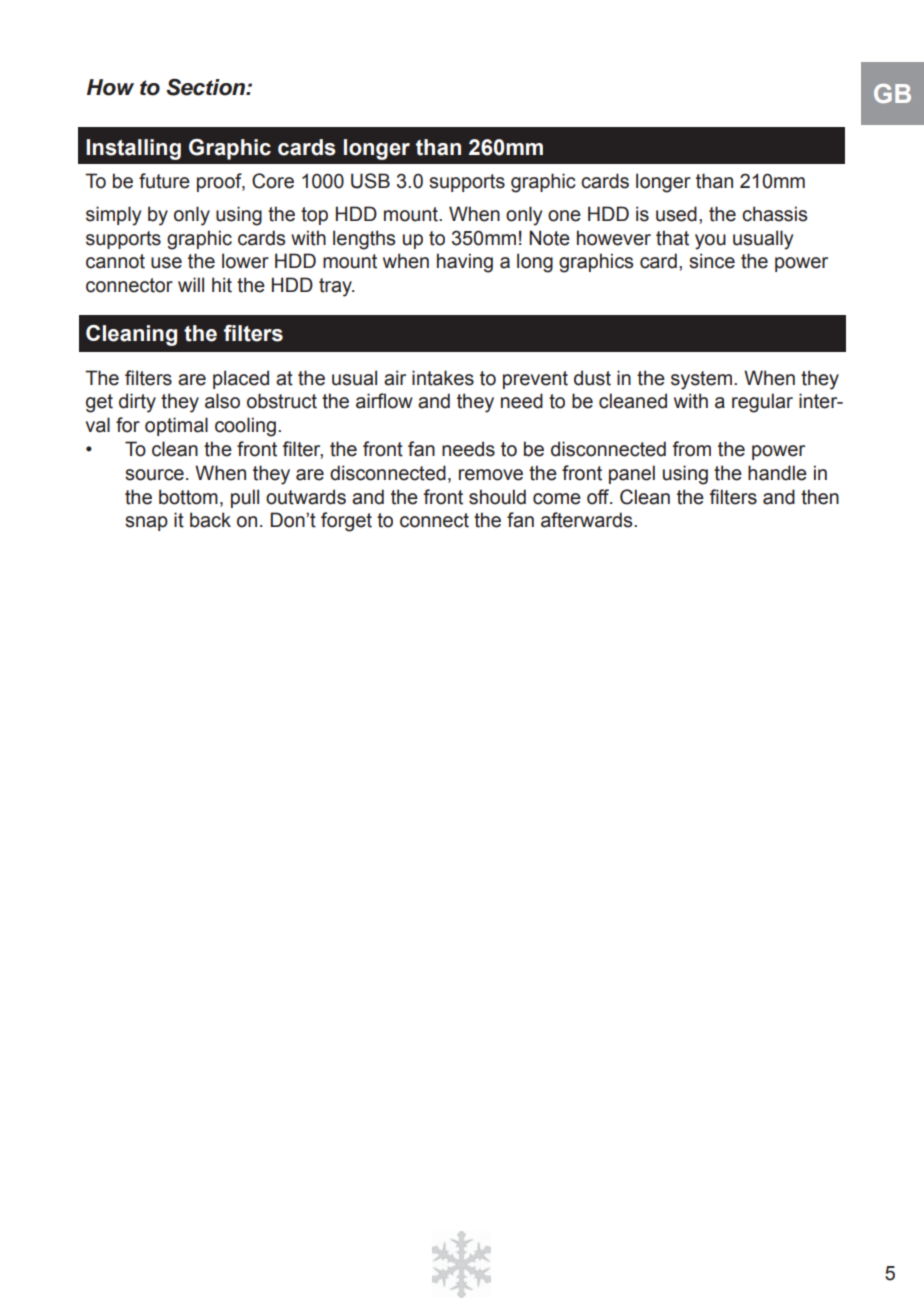  Describe the element at coordinates (820, 497) in the document. I see `then` at that location.
